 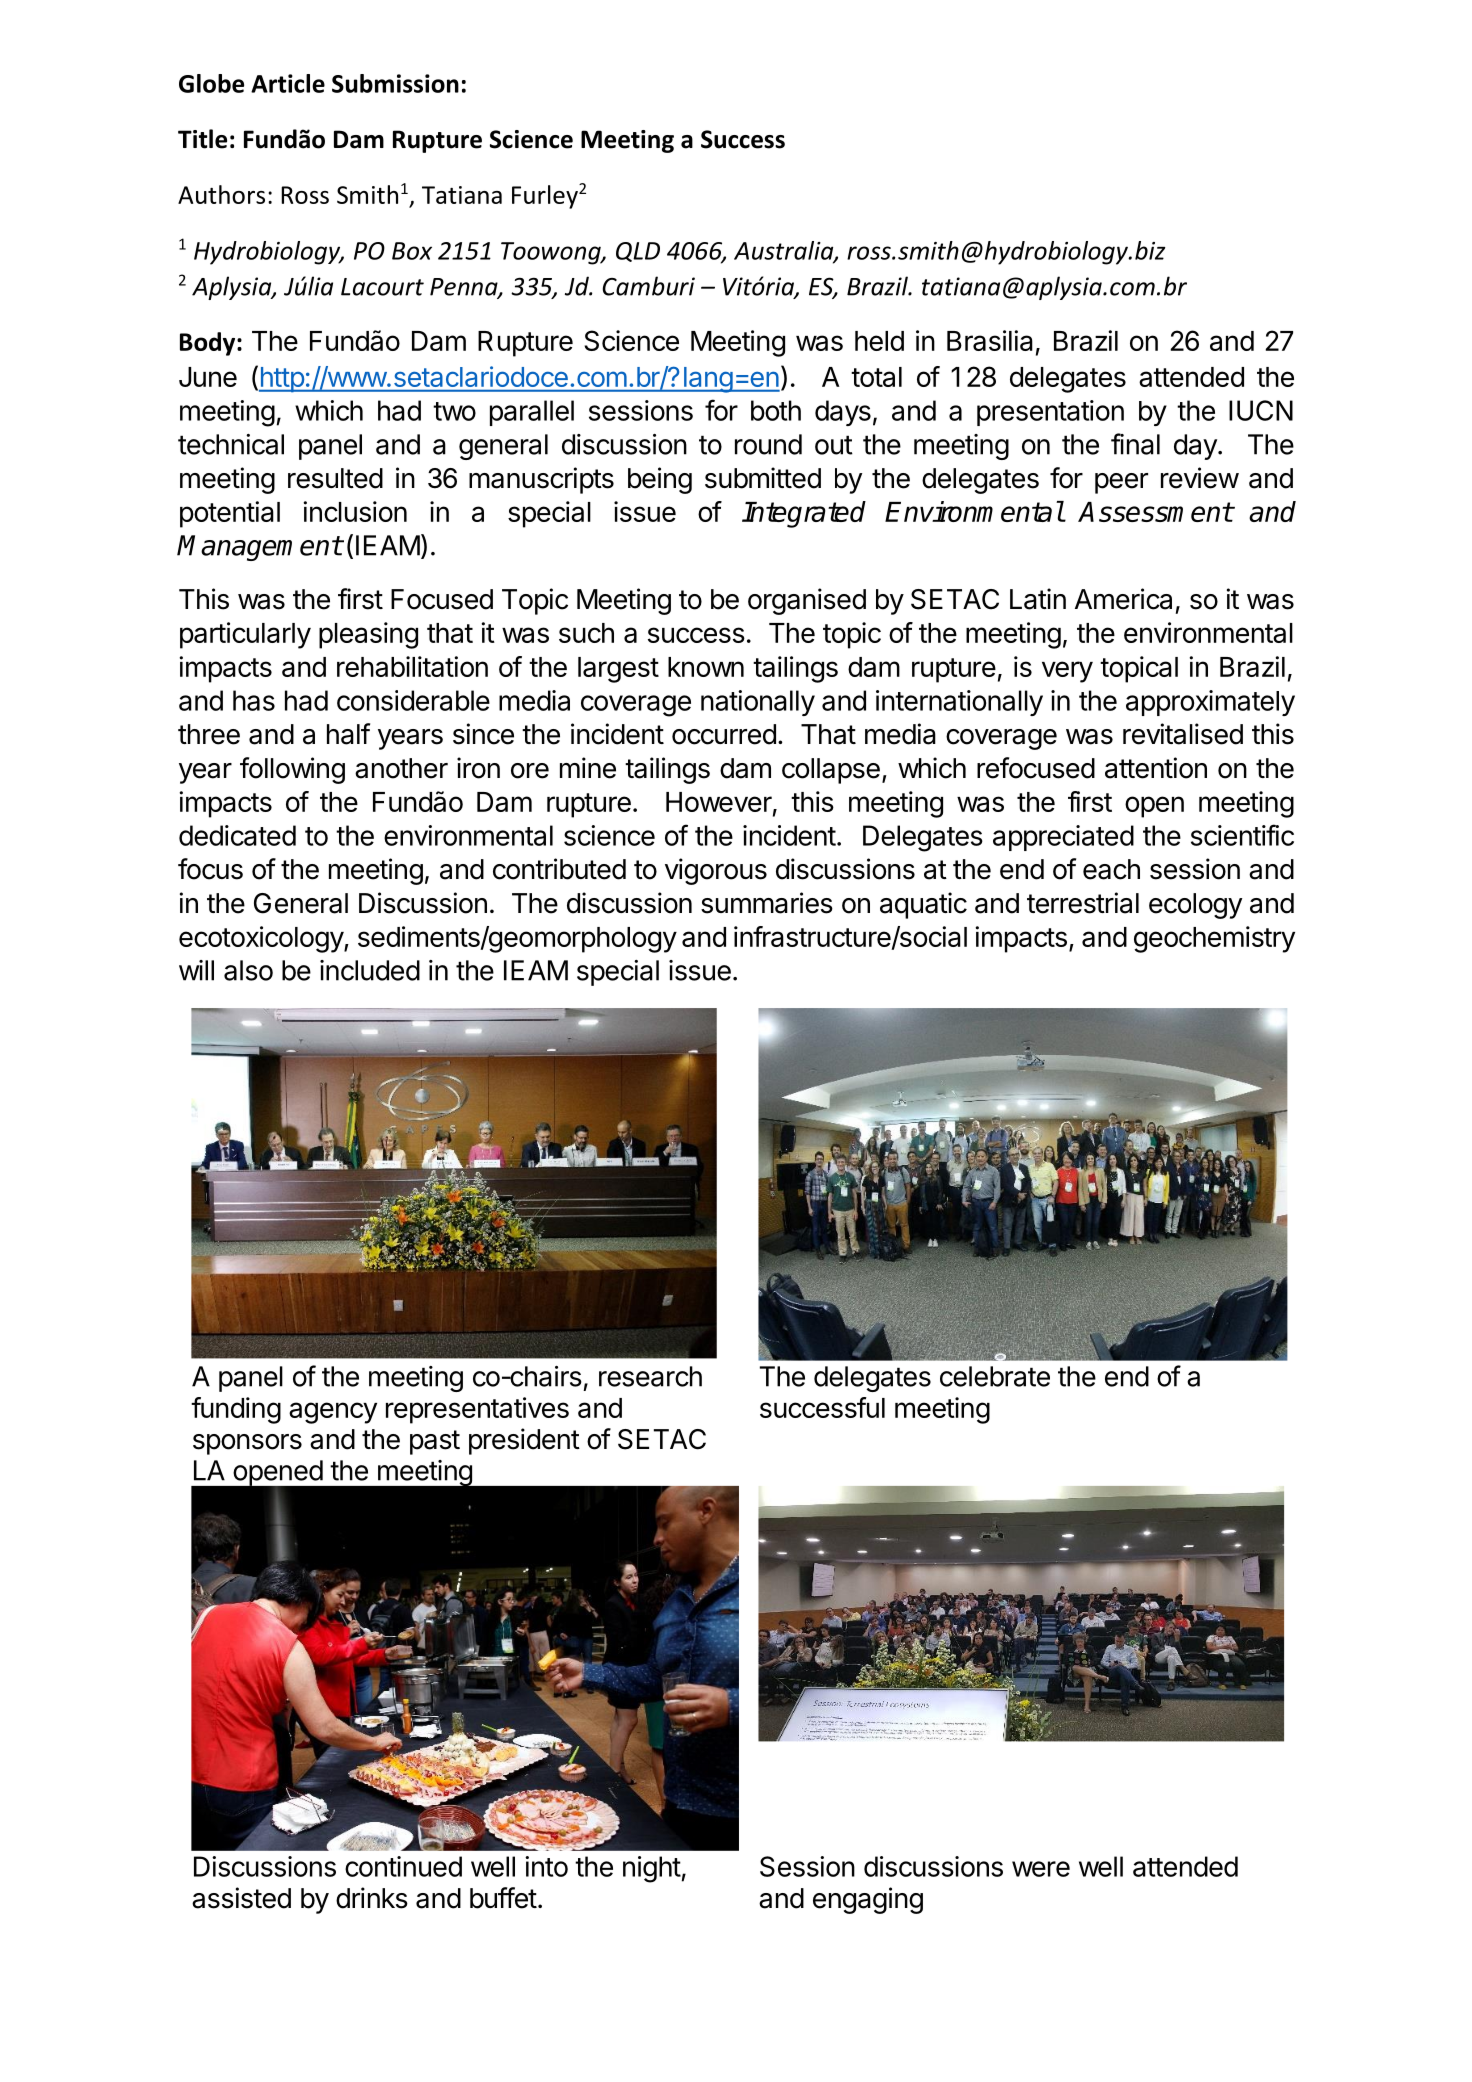 I want to click on resulted, so click(x=335, y=478).
